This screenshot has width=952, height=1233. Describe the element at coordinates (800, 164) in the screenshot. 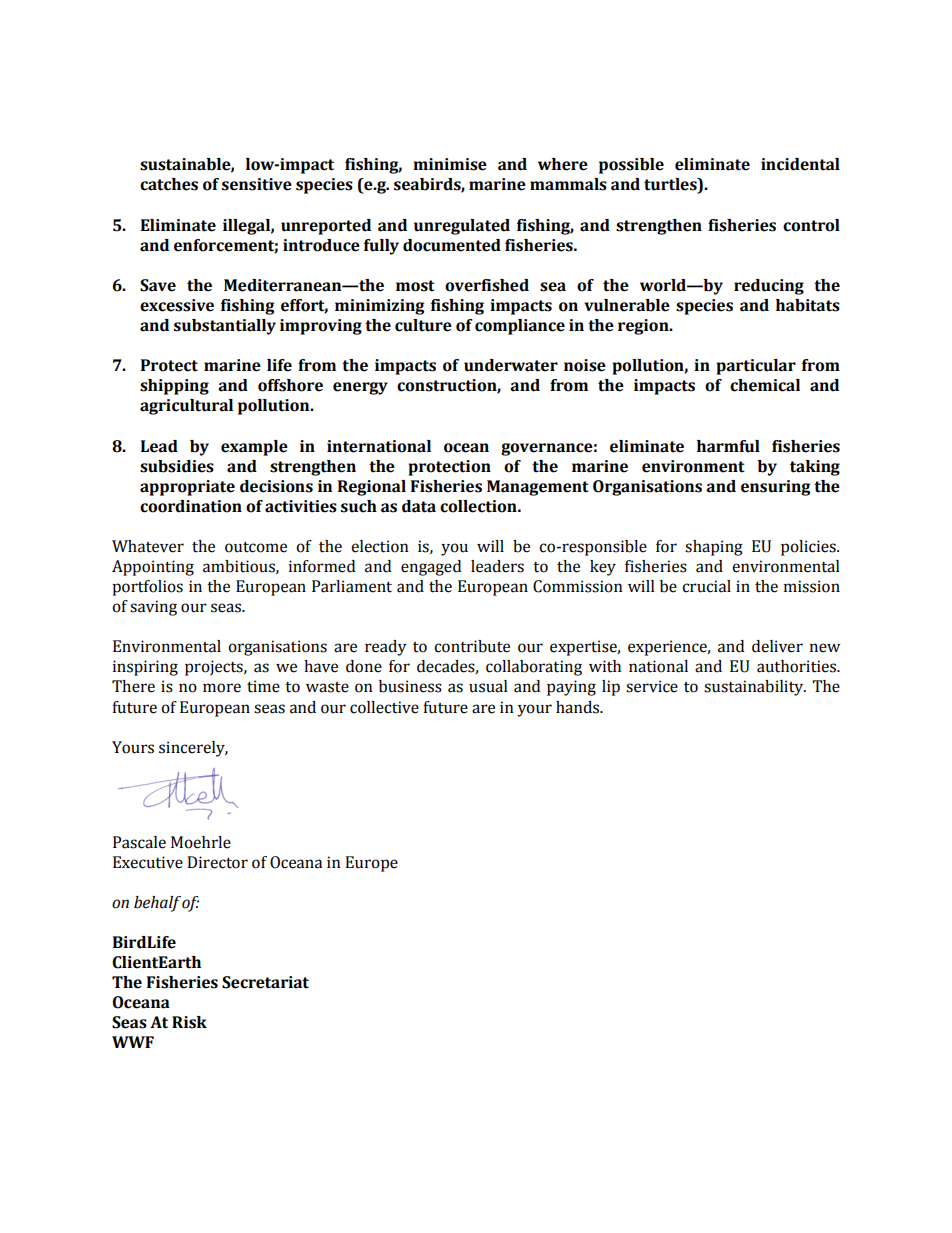

I see `incidental` at that location.
